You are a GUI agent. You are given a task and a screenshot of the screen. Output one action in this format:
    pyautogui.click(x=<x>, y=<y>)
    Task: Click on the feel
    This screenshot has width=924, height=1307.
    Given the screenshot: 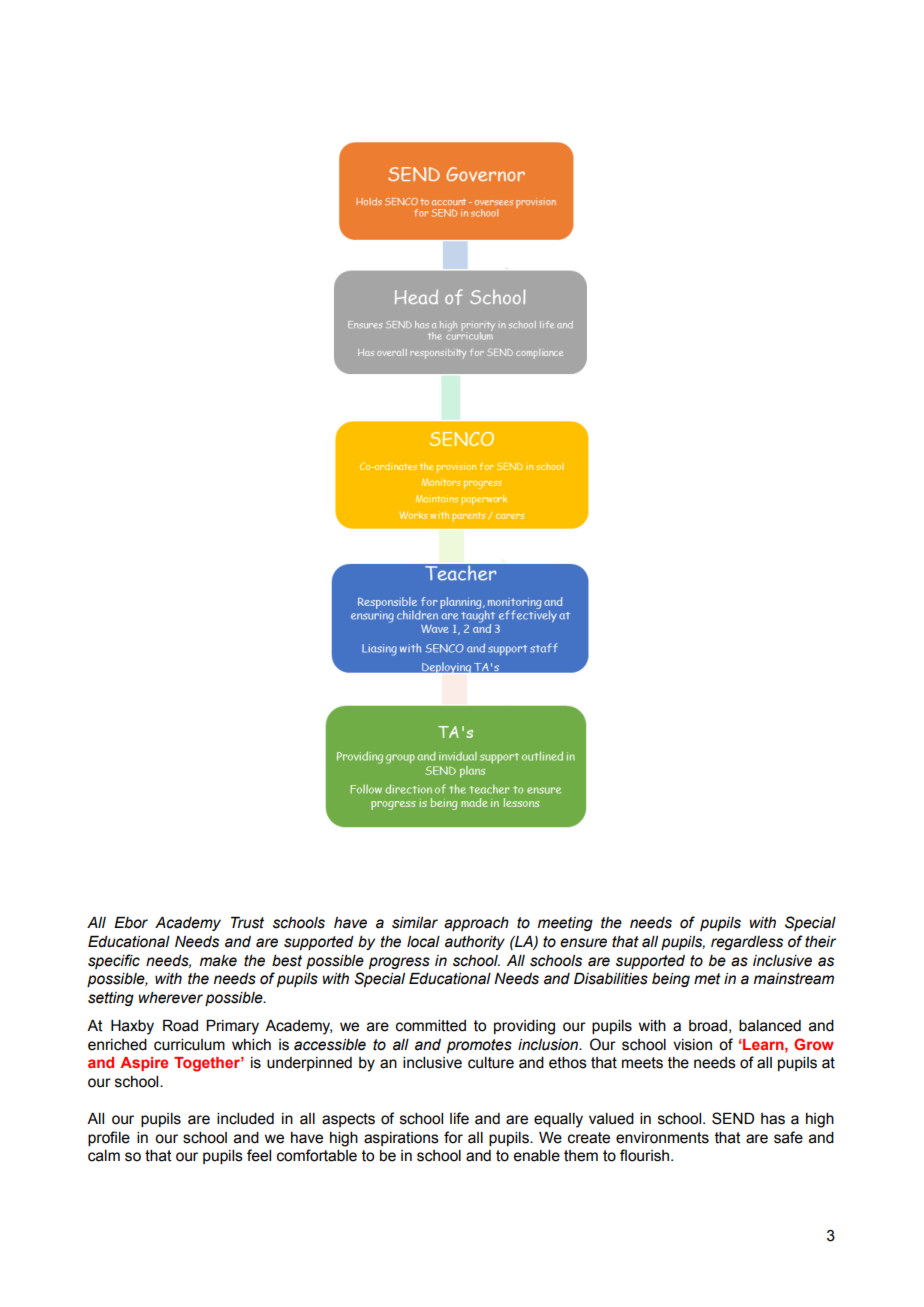 What is the action you would take?
    pyautogui.click(x=259, y=1155)
